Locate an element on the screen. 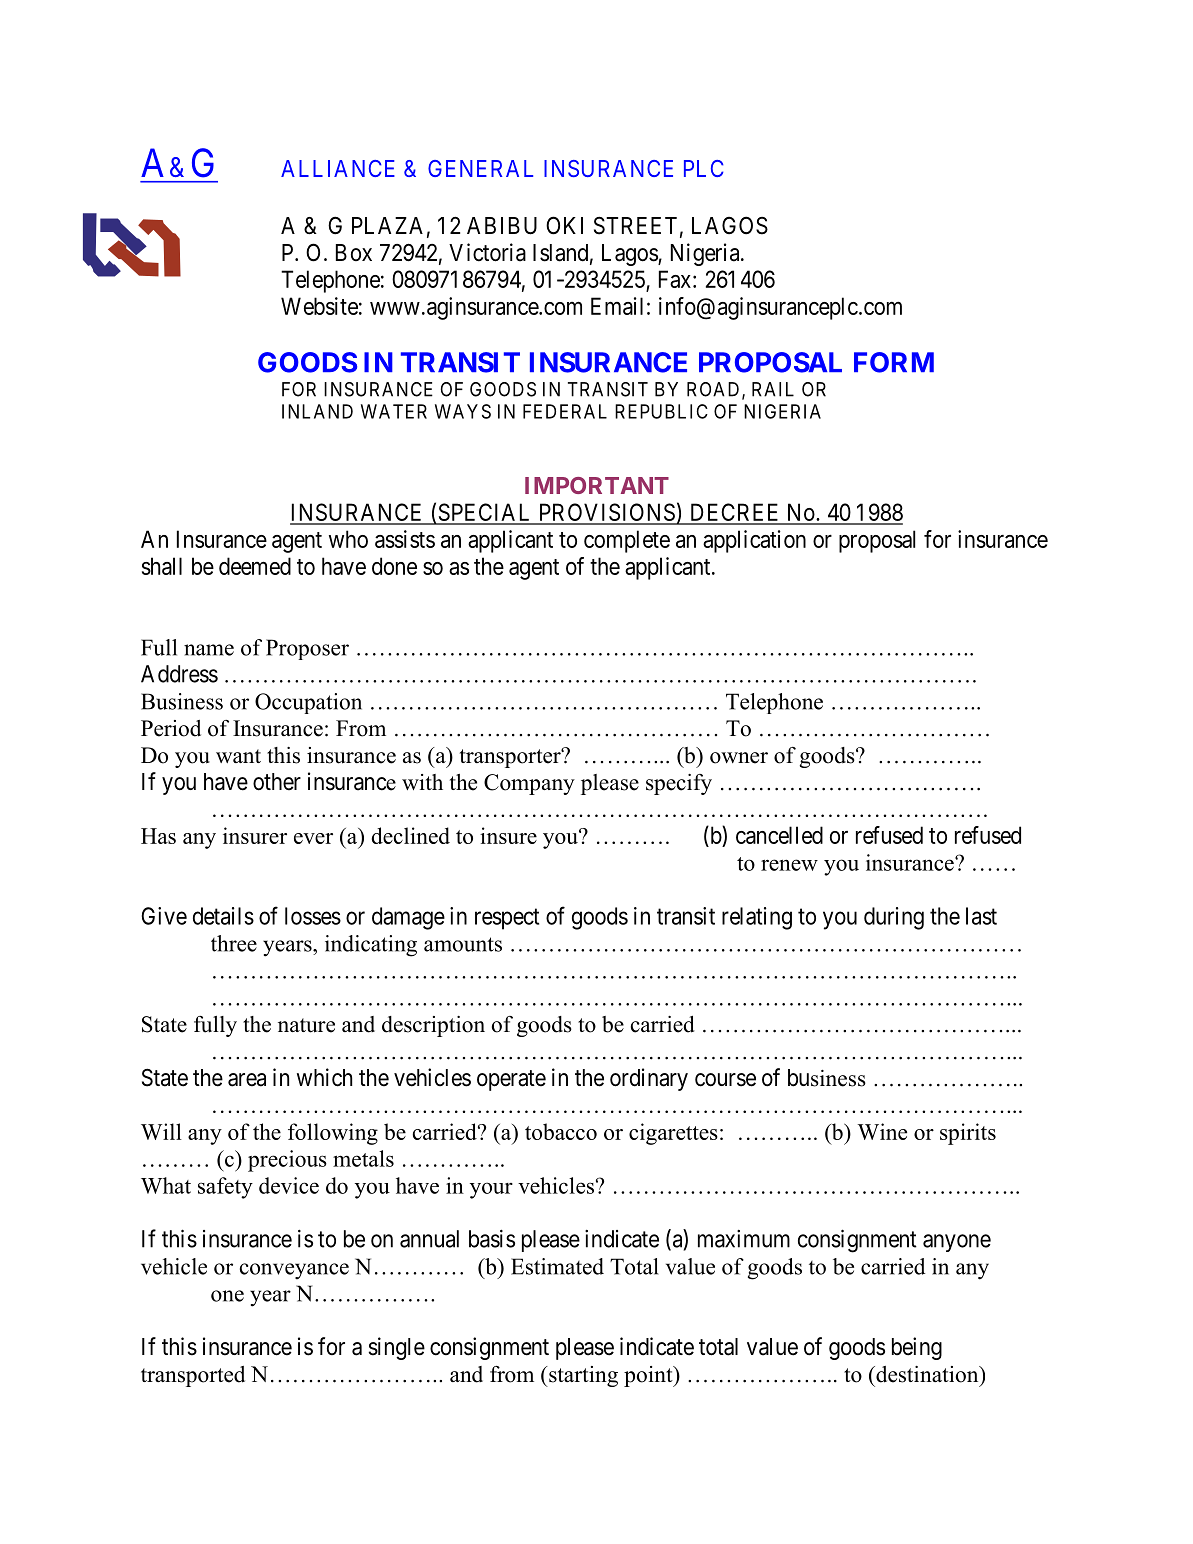 Image resolution: width=1193 pixels, height=1544 pixels. starting is located at coordinates (582, 1376).
